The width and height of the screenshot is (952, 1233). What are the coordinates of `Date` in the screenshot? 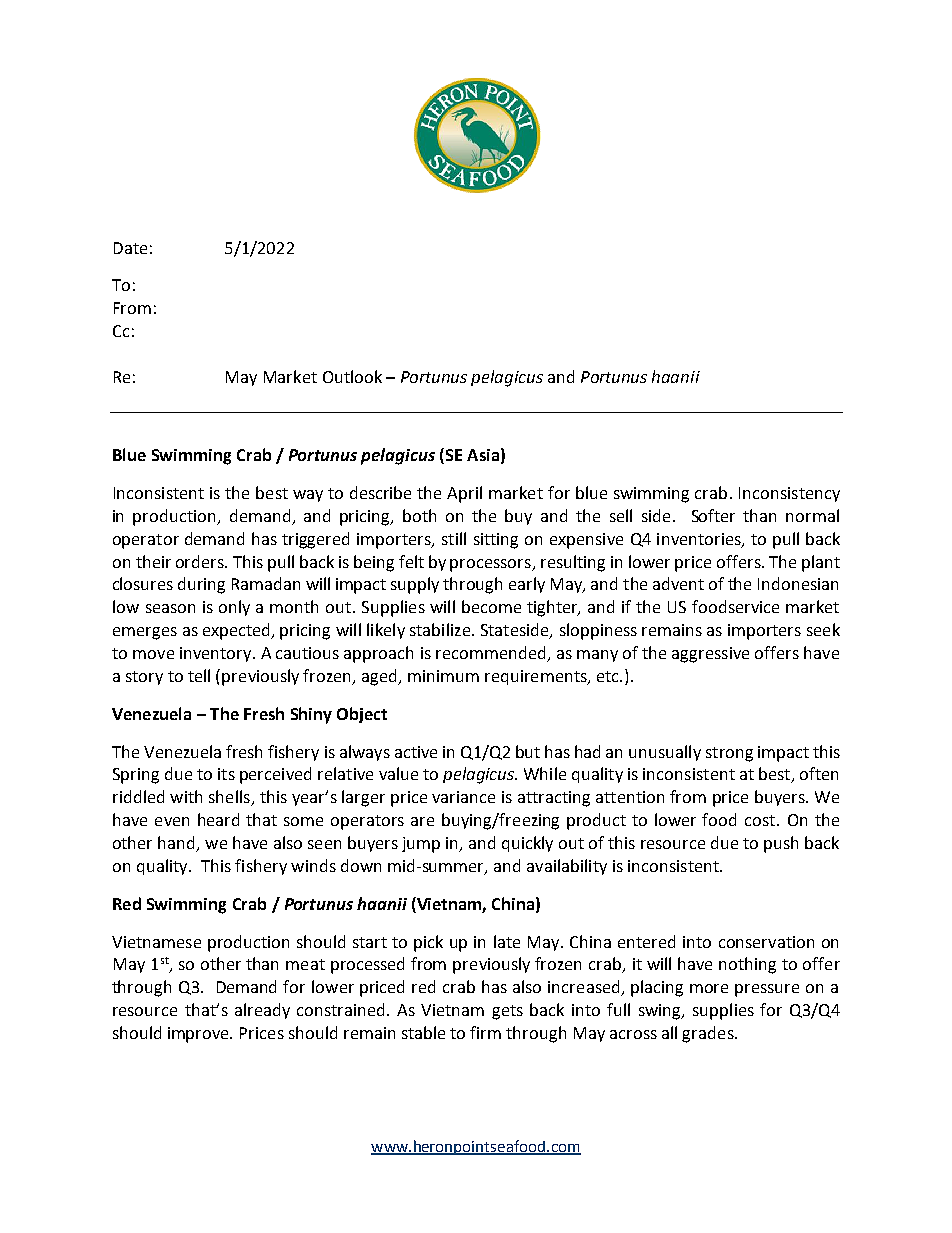 It's located at (130, 248).
